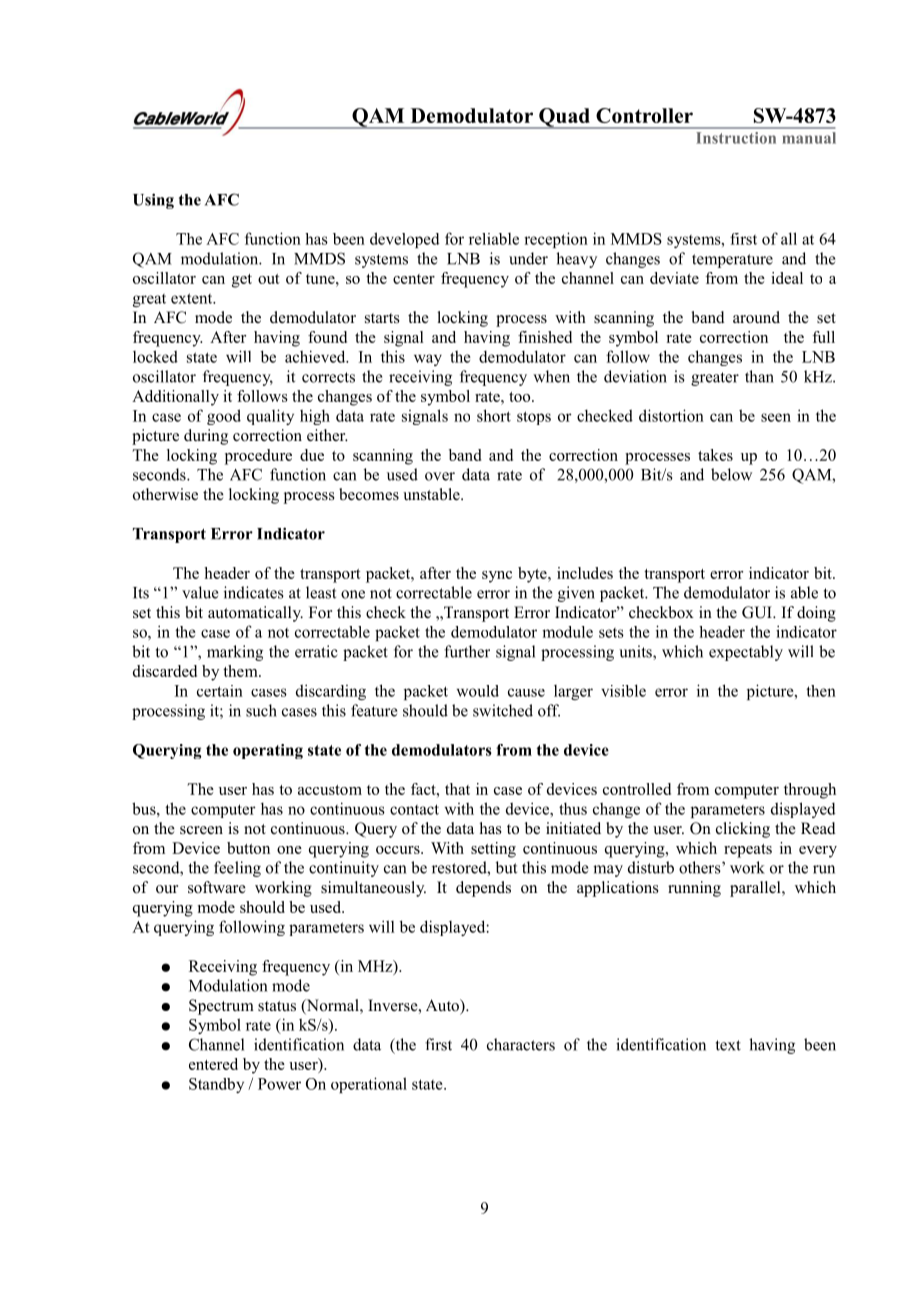  Describe the element at coordinates (213, 1064) in the image. I see `entered` at that location.
